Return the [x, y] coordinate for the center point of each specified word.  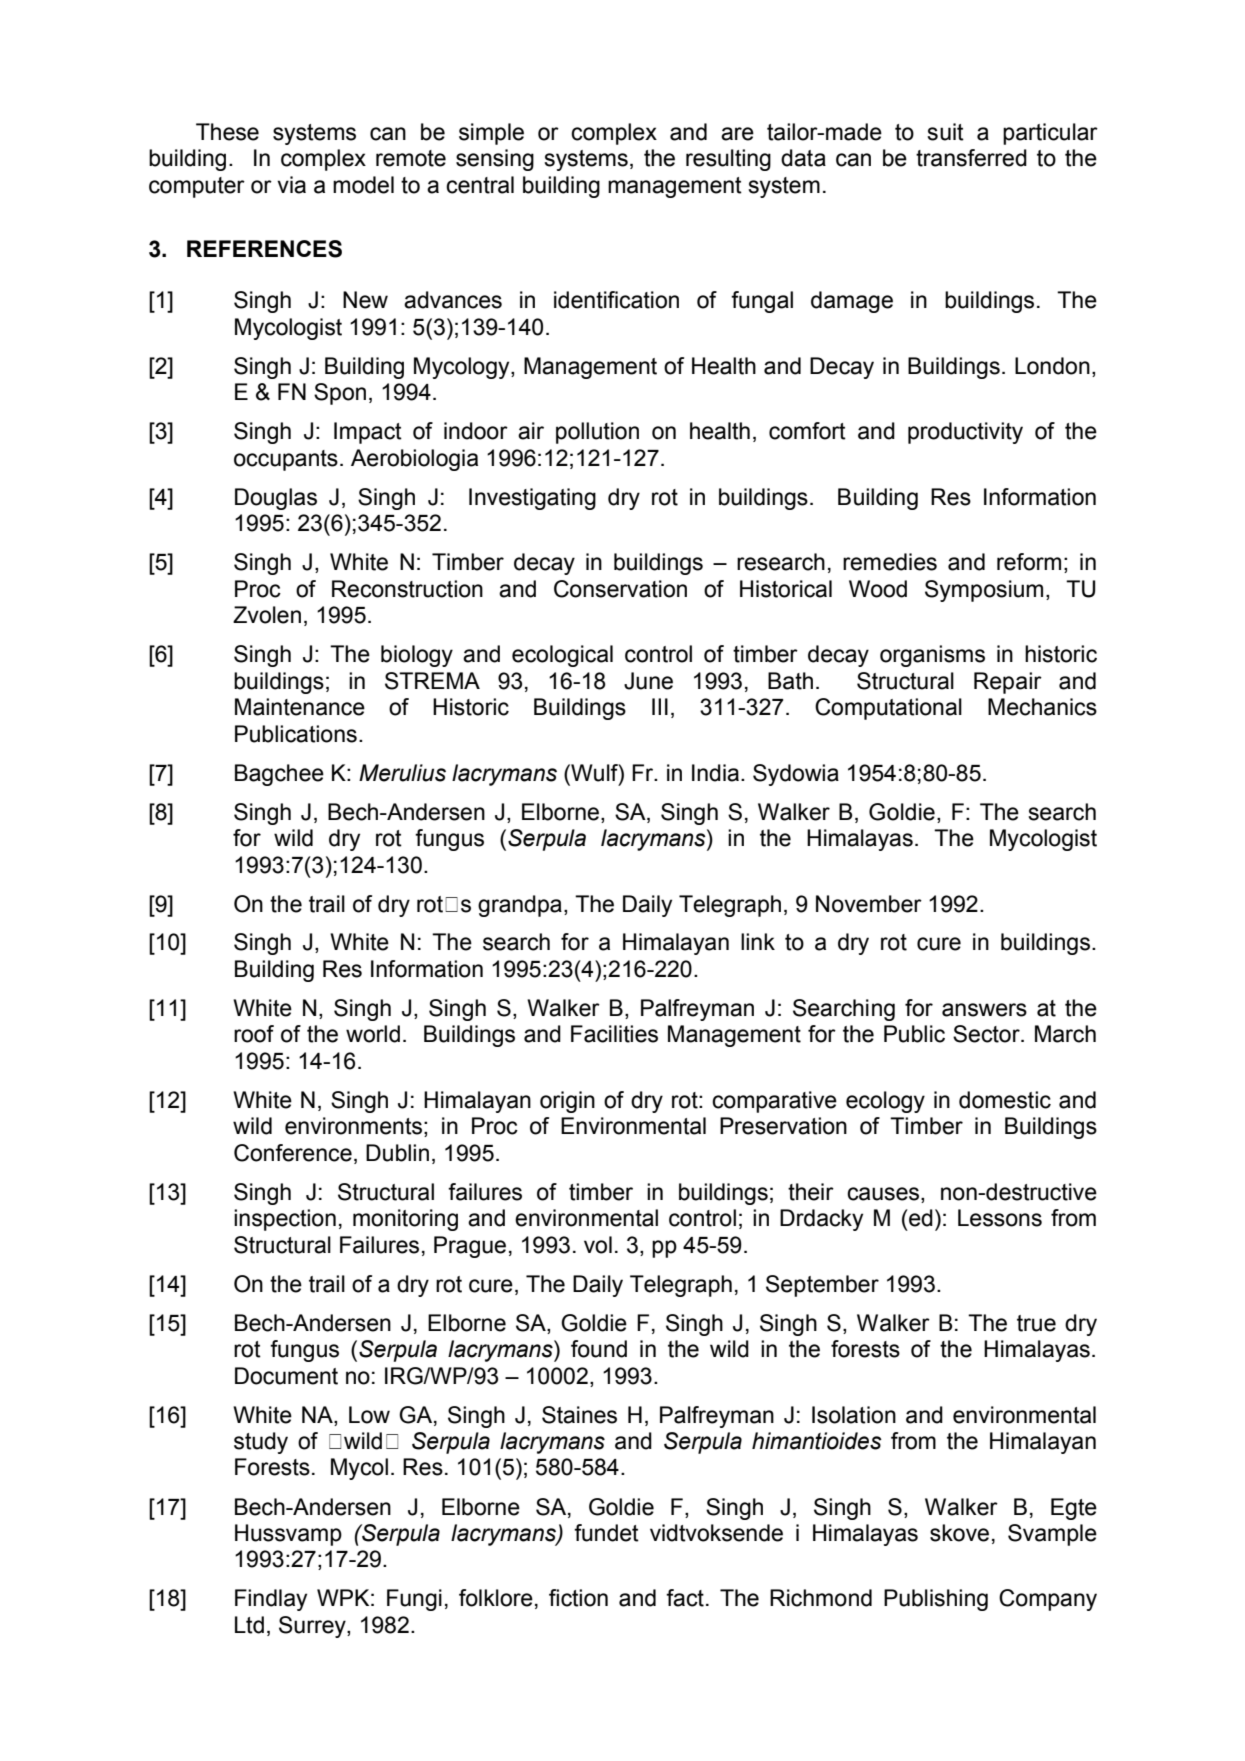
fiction [578, 1598]
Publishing [936, 1600]
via [291, 185]
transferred [971, 158]
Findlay [271, 1600]
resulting [728, 160]
